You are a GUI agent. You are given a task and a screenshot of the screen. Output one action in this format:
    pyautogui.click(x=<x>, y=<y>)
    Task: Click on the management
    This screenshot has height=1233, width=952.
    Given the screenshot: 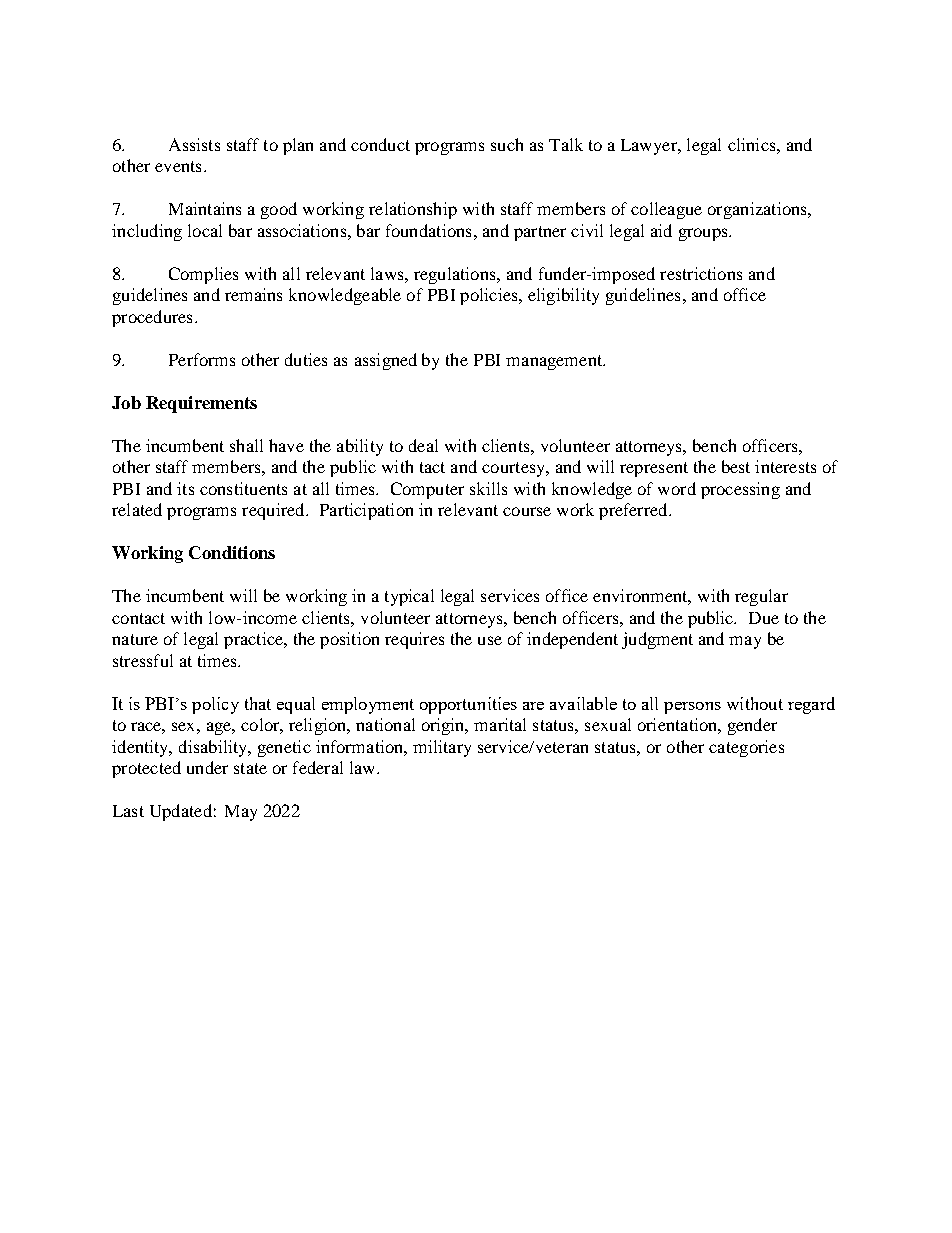 What is the action you would take?
    pyautogui.click(x=555, y=362)
